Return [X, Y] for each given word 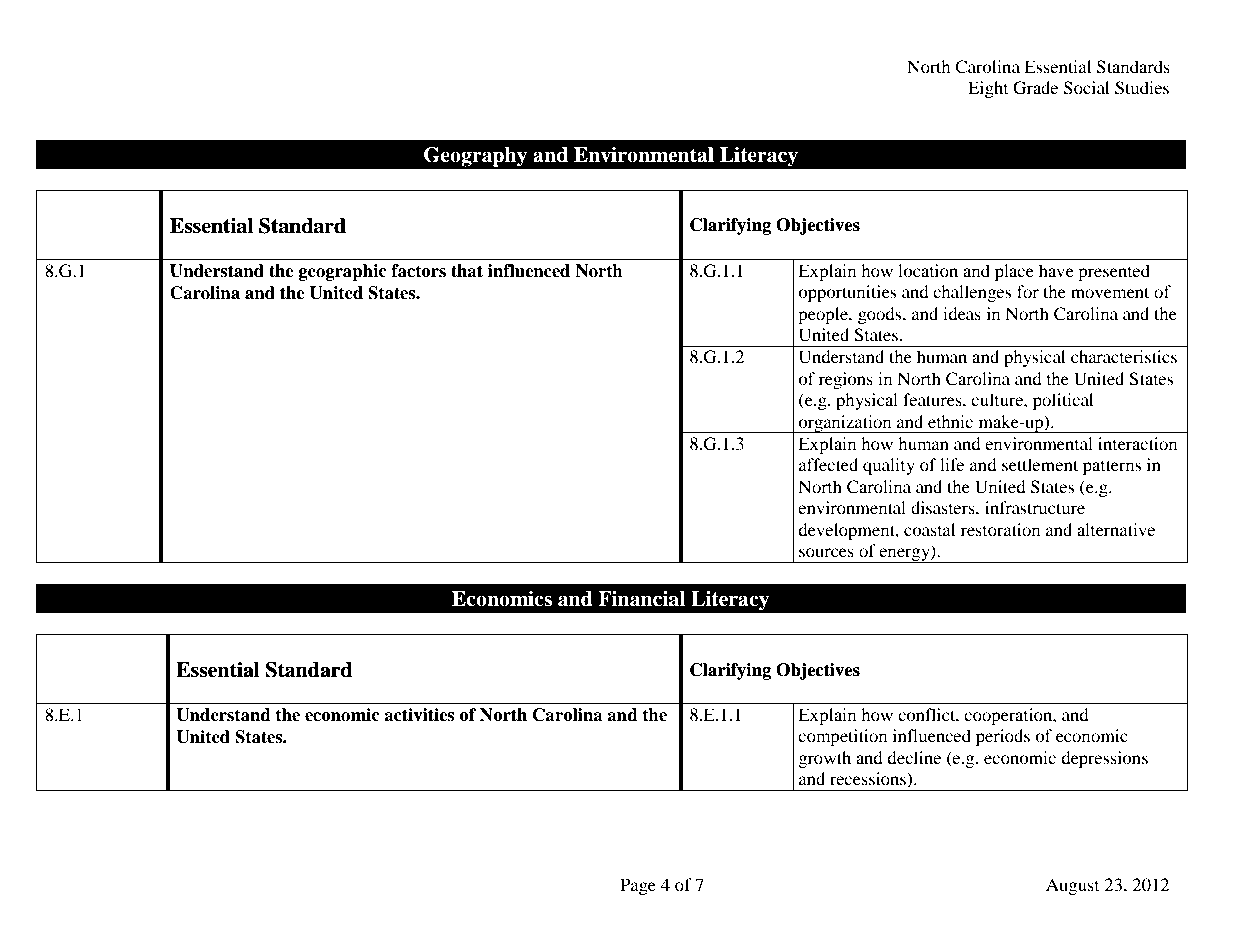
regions [846, 380]
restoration [1000, 529]
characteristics [1124, 356]
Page [638, 886]
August [1072, 886]
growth [825, 759]
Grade [1035, 88]
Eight [988, 89]
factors [418, 271]
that [467, 271]
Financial [641, 599]
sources [826, 552]
